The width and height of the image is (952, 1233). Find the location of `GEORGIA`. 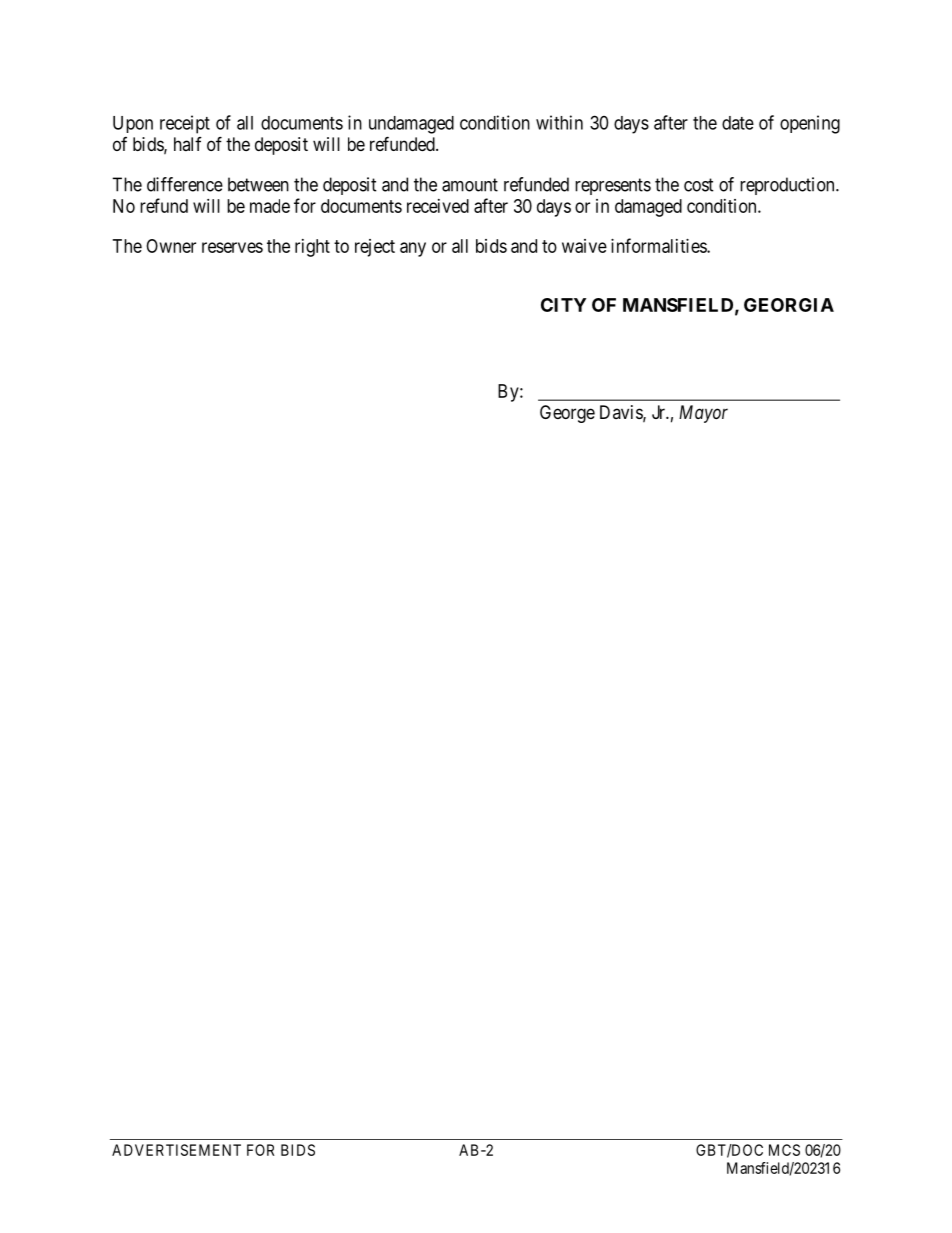

GEORGIA is located at coordinates (789, 305).
